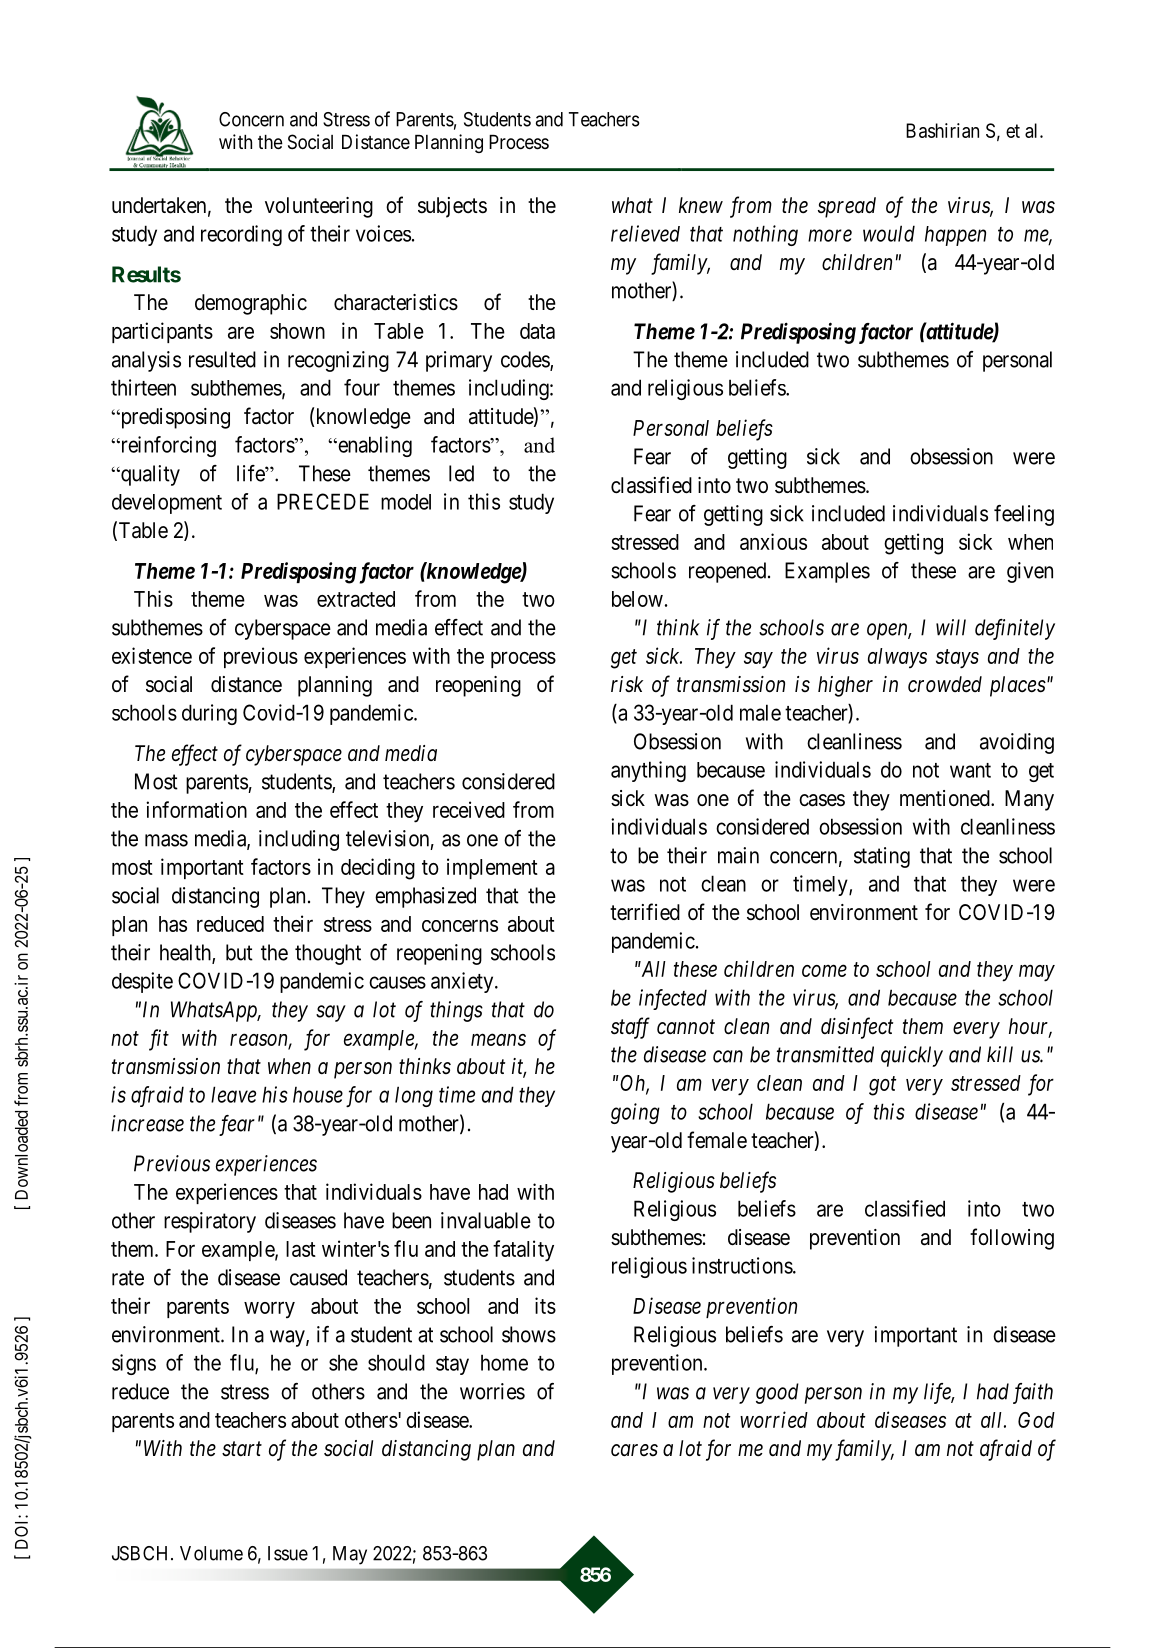 This screenshot has height=1648, width=1165. Describe the element at coordinates (211, 1553) in the screenshot. I see `Volume` at that location.
